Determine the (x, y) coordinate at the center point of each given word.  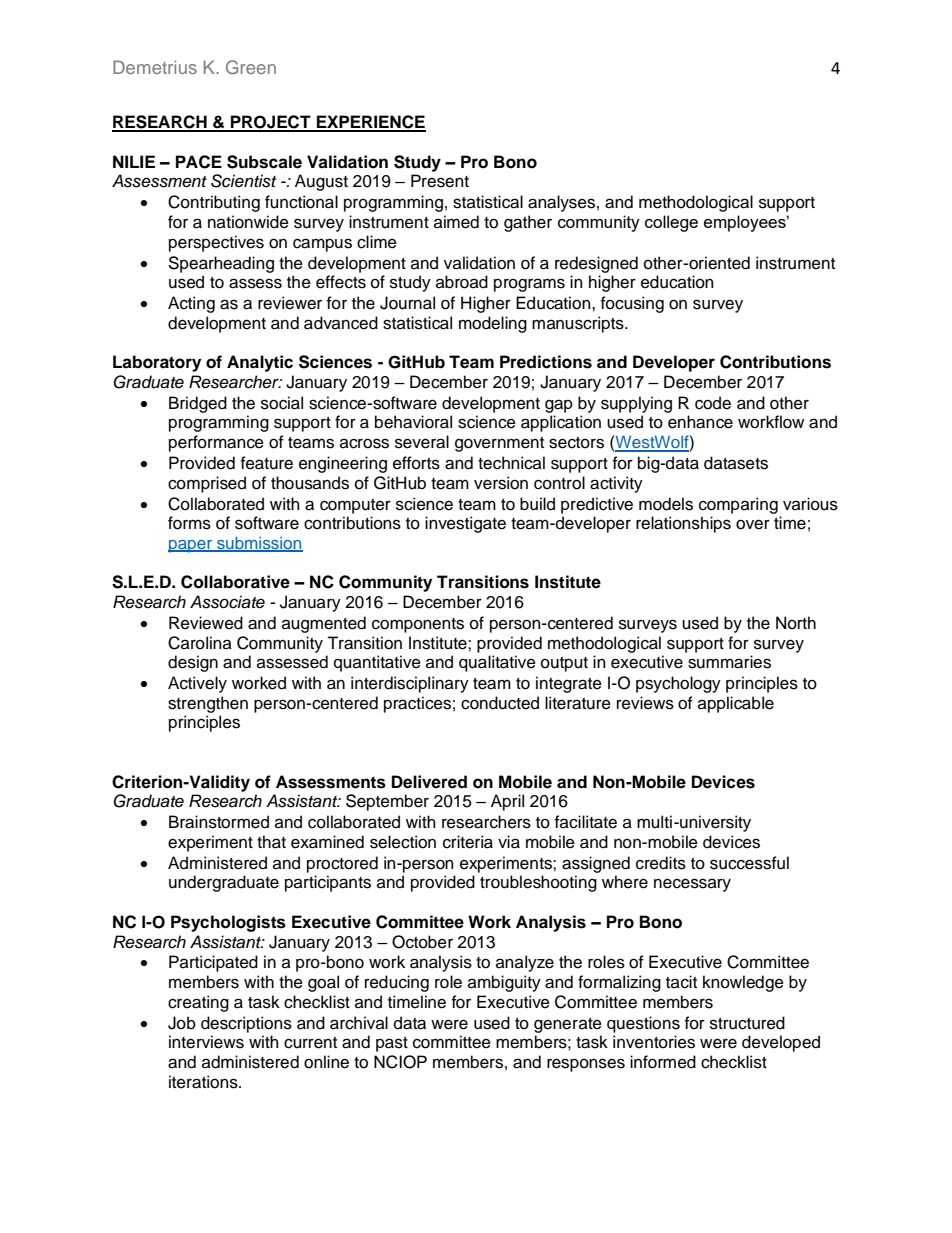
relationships (683, 524)
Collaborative (235, 582)
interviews (206, 1042)
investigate (465, 524)
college (671, 223)
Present (440, 181)
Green (251, 67)
